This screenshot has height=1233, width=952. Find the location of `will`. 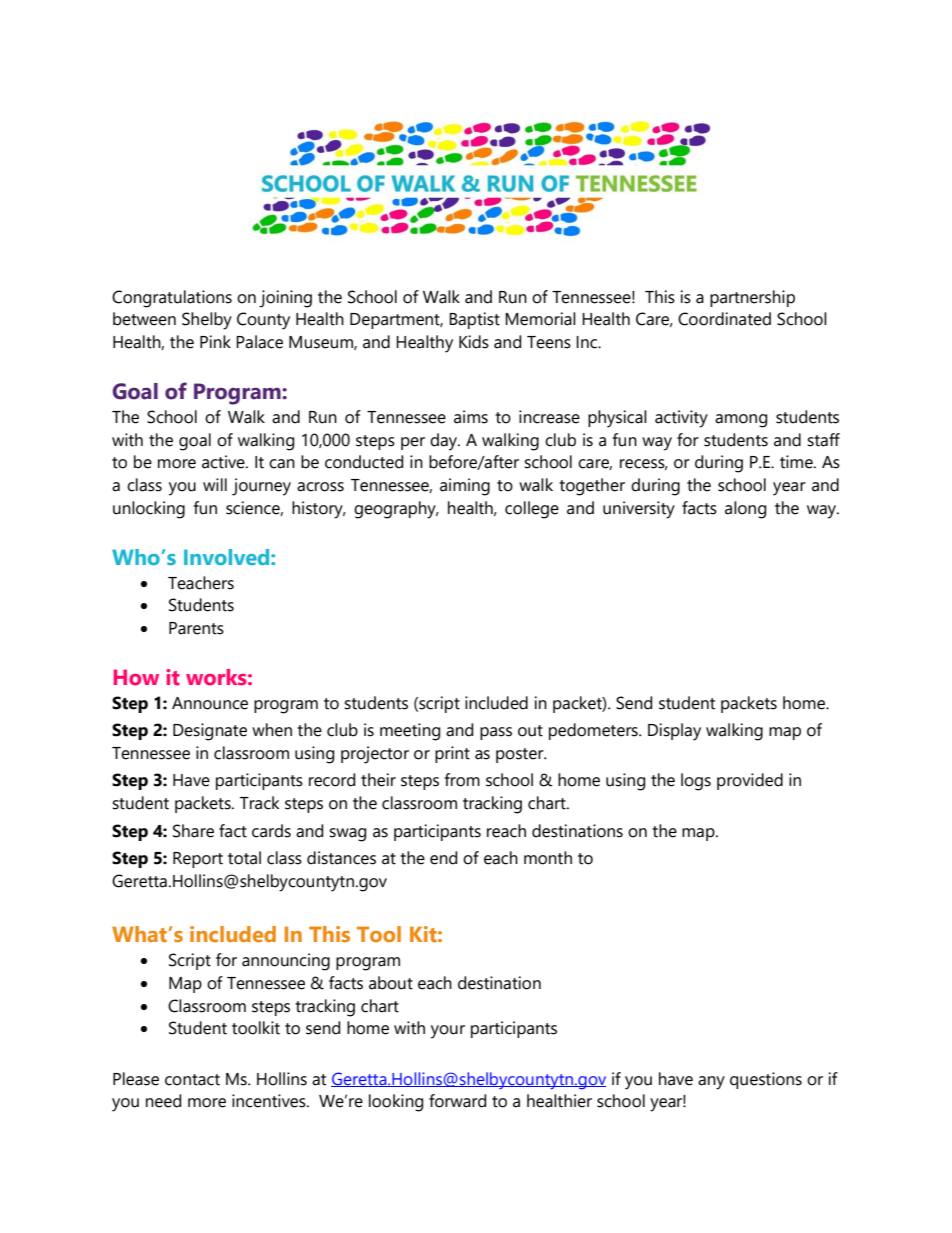

will is located at coordinates (215, 484).
